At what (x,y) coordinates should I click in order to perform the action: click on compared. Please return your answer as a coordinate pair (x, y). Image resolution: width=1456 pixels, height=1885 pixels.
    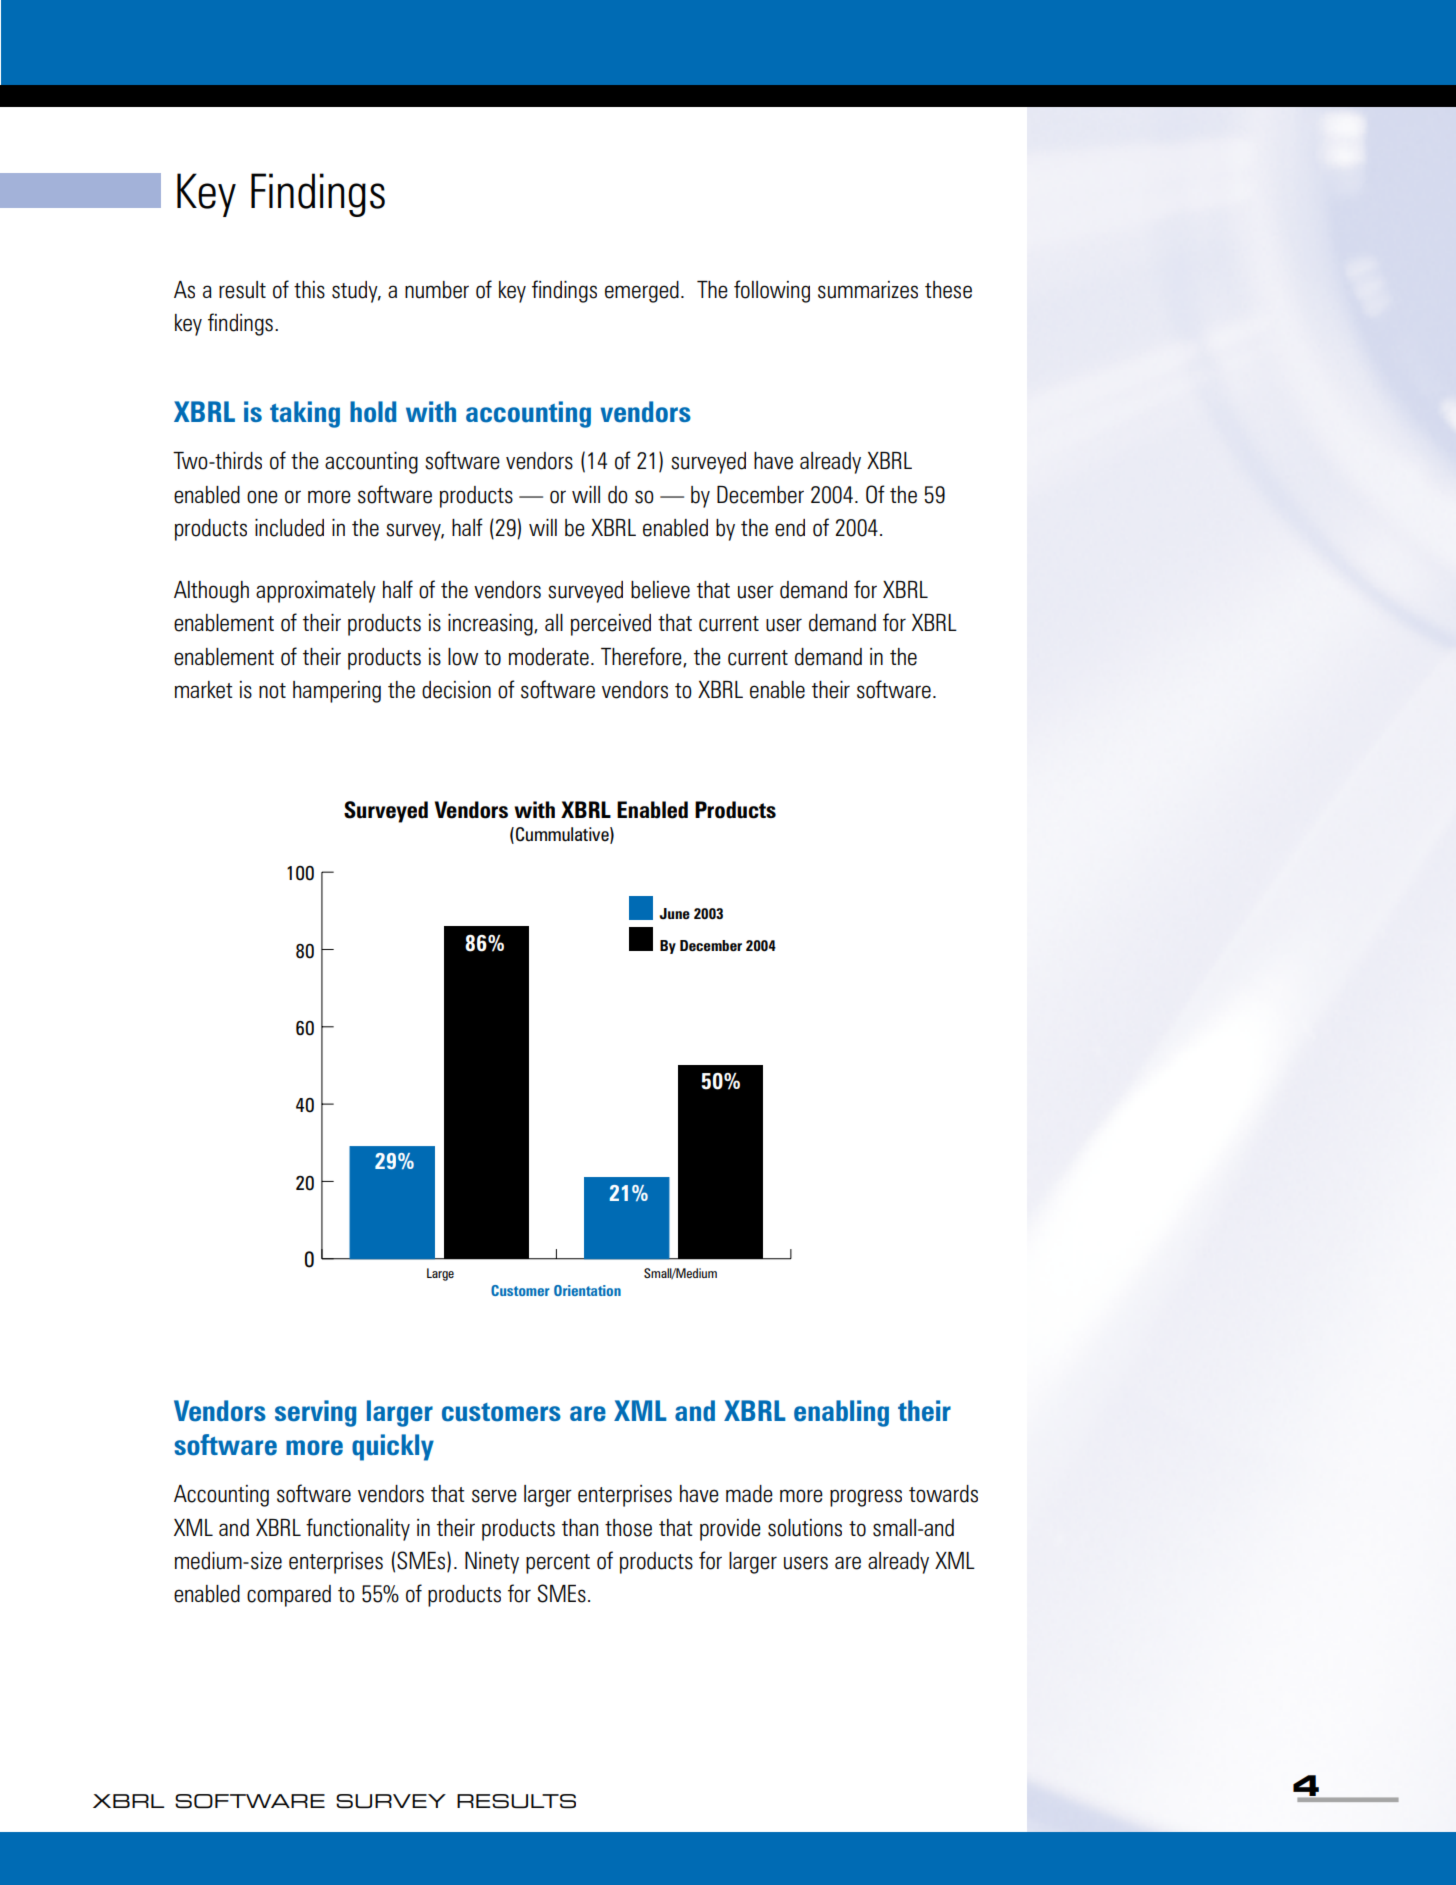
    Looking at the image, I should click on (289, 1596).
